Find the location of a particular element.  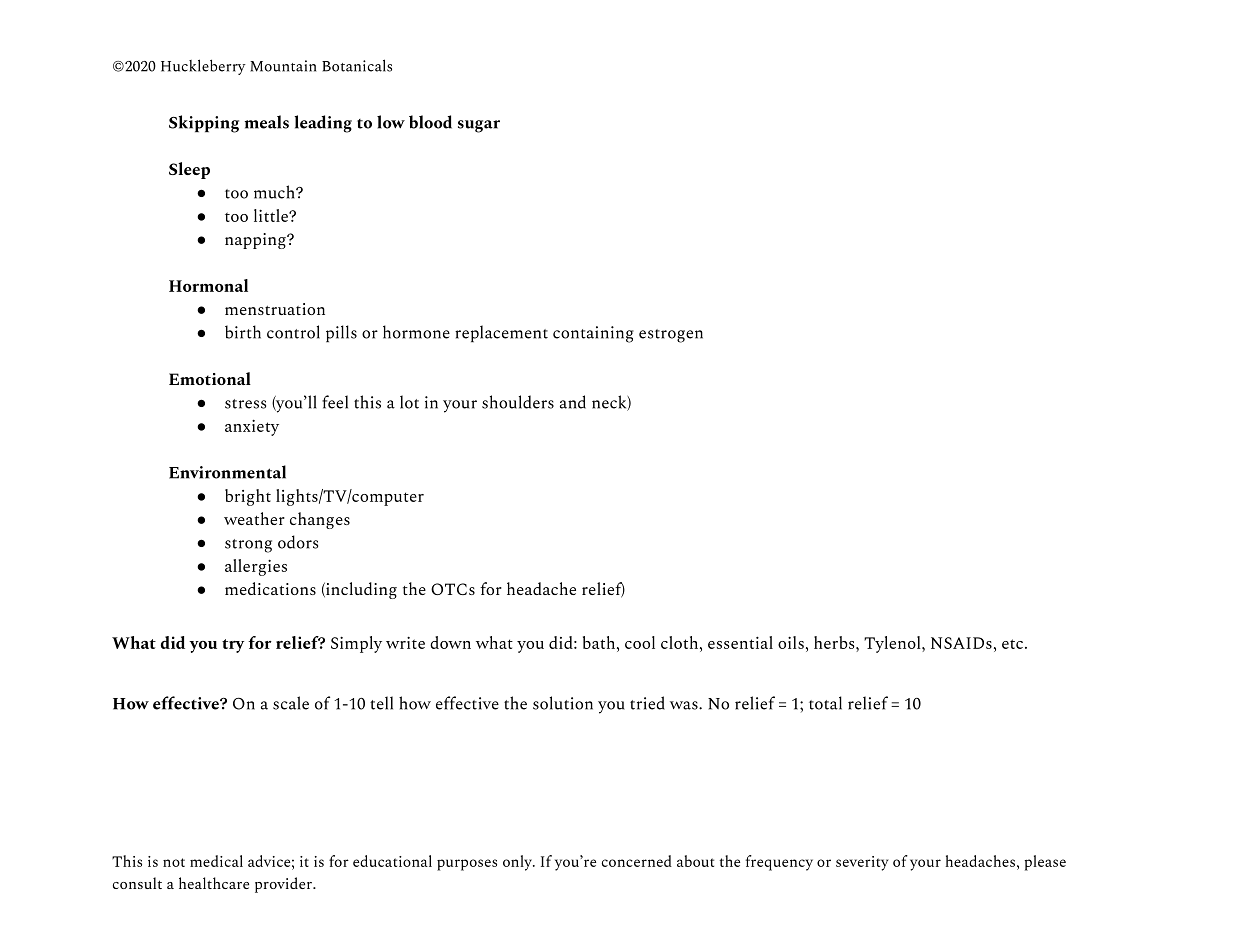

sugar is located at coordinates (479, 126).
